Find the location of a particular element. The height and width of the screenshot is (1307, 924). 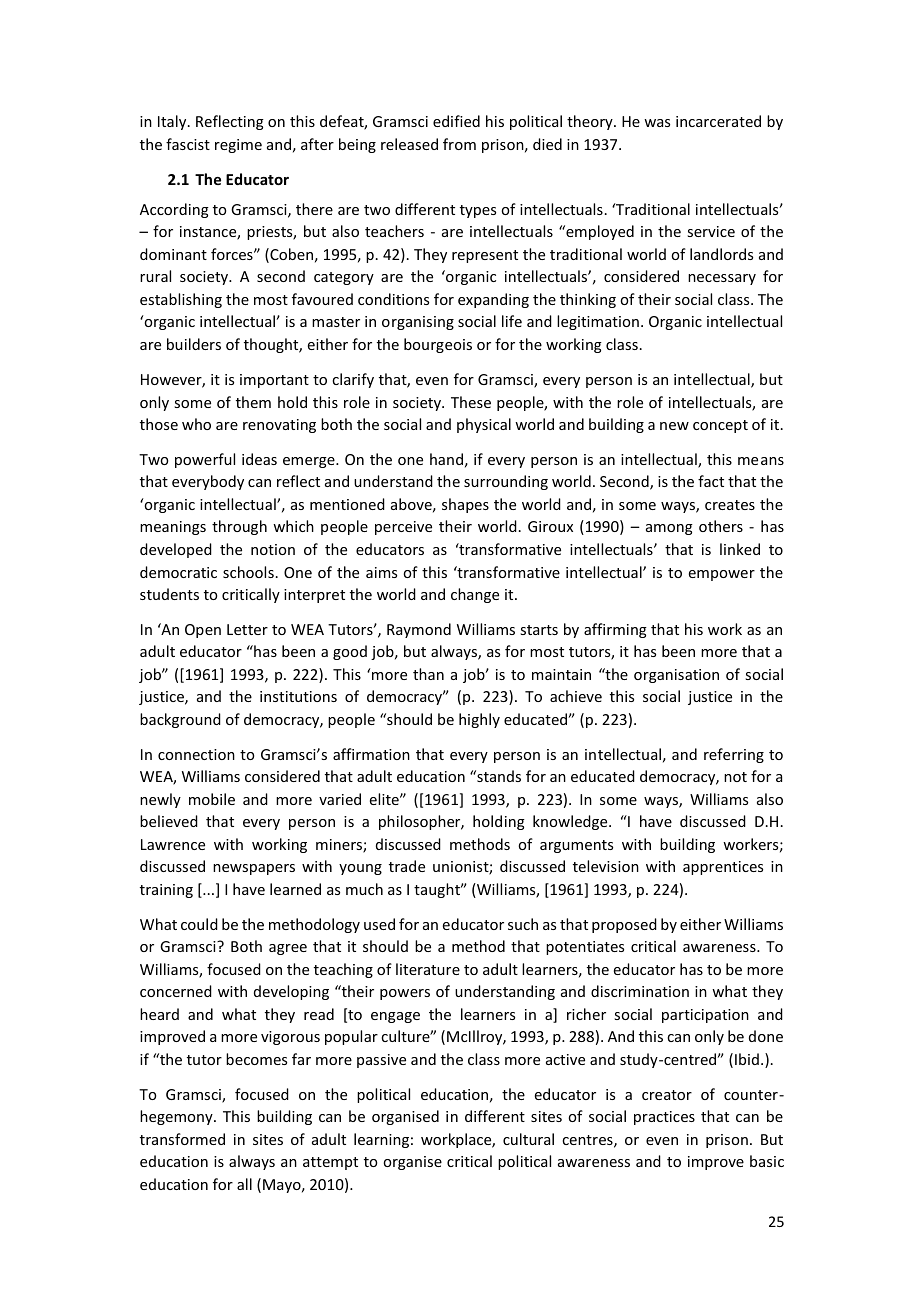

trade is located at coordinates (407, 866).
